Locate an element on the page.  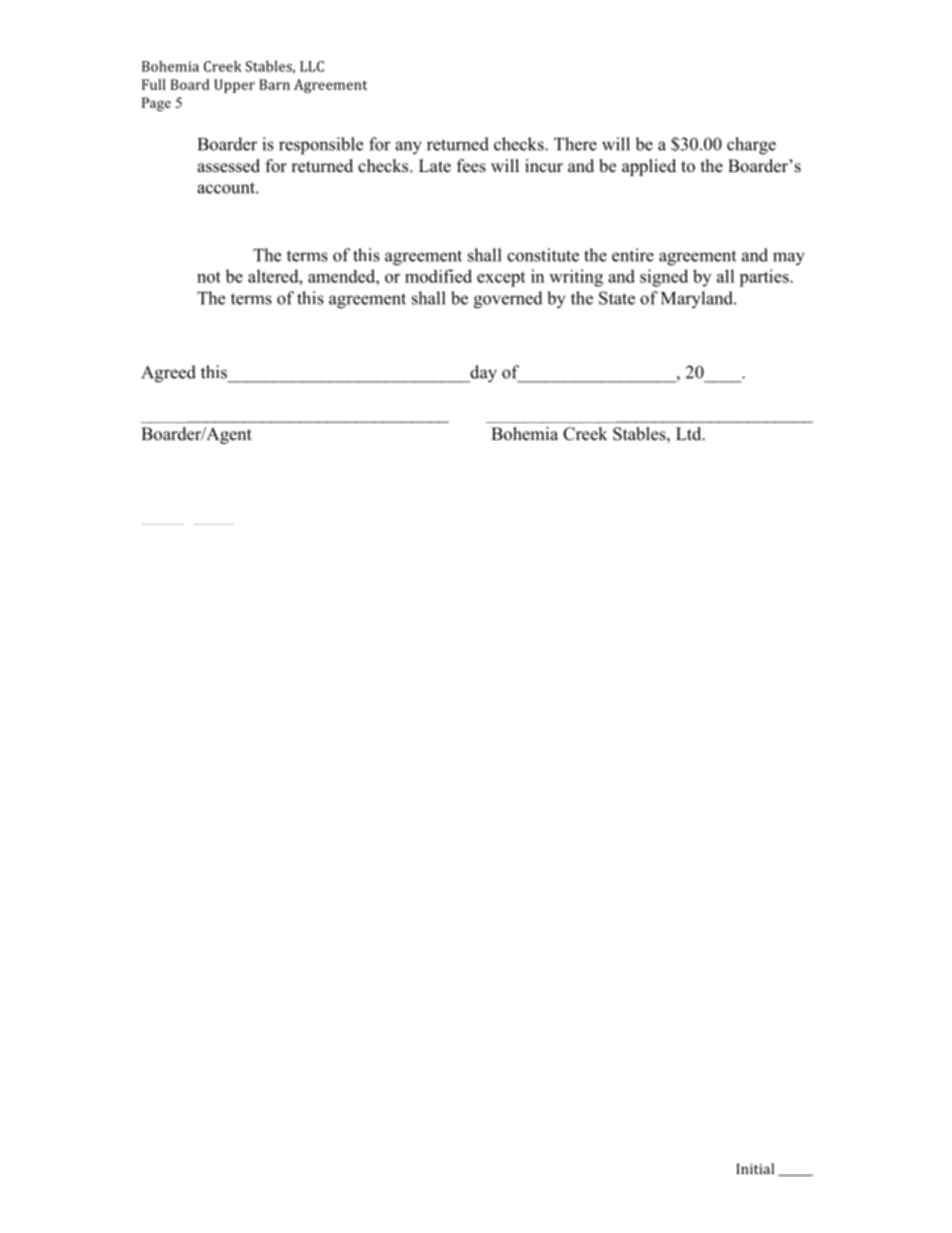
Agreed is located at coordinates (168, 374).
